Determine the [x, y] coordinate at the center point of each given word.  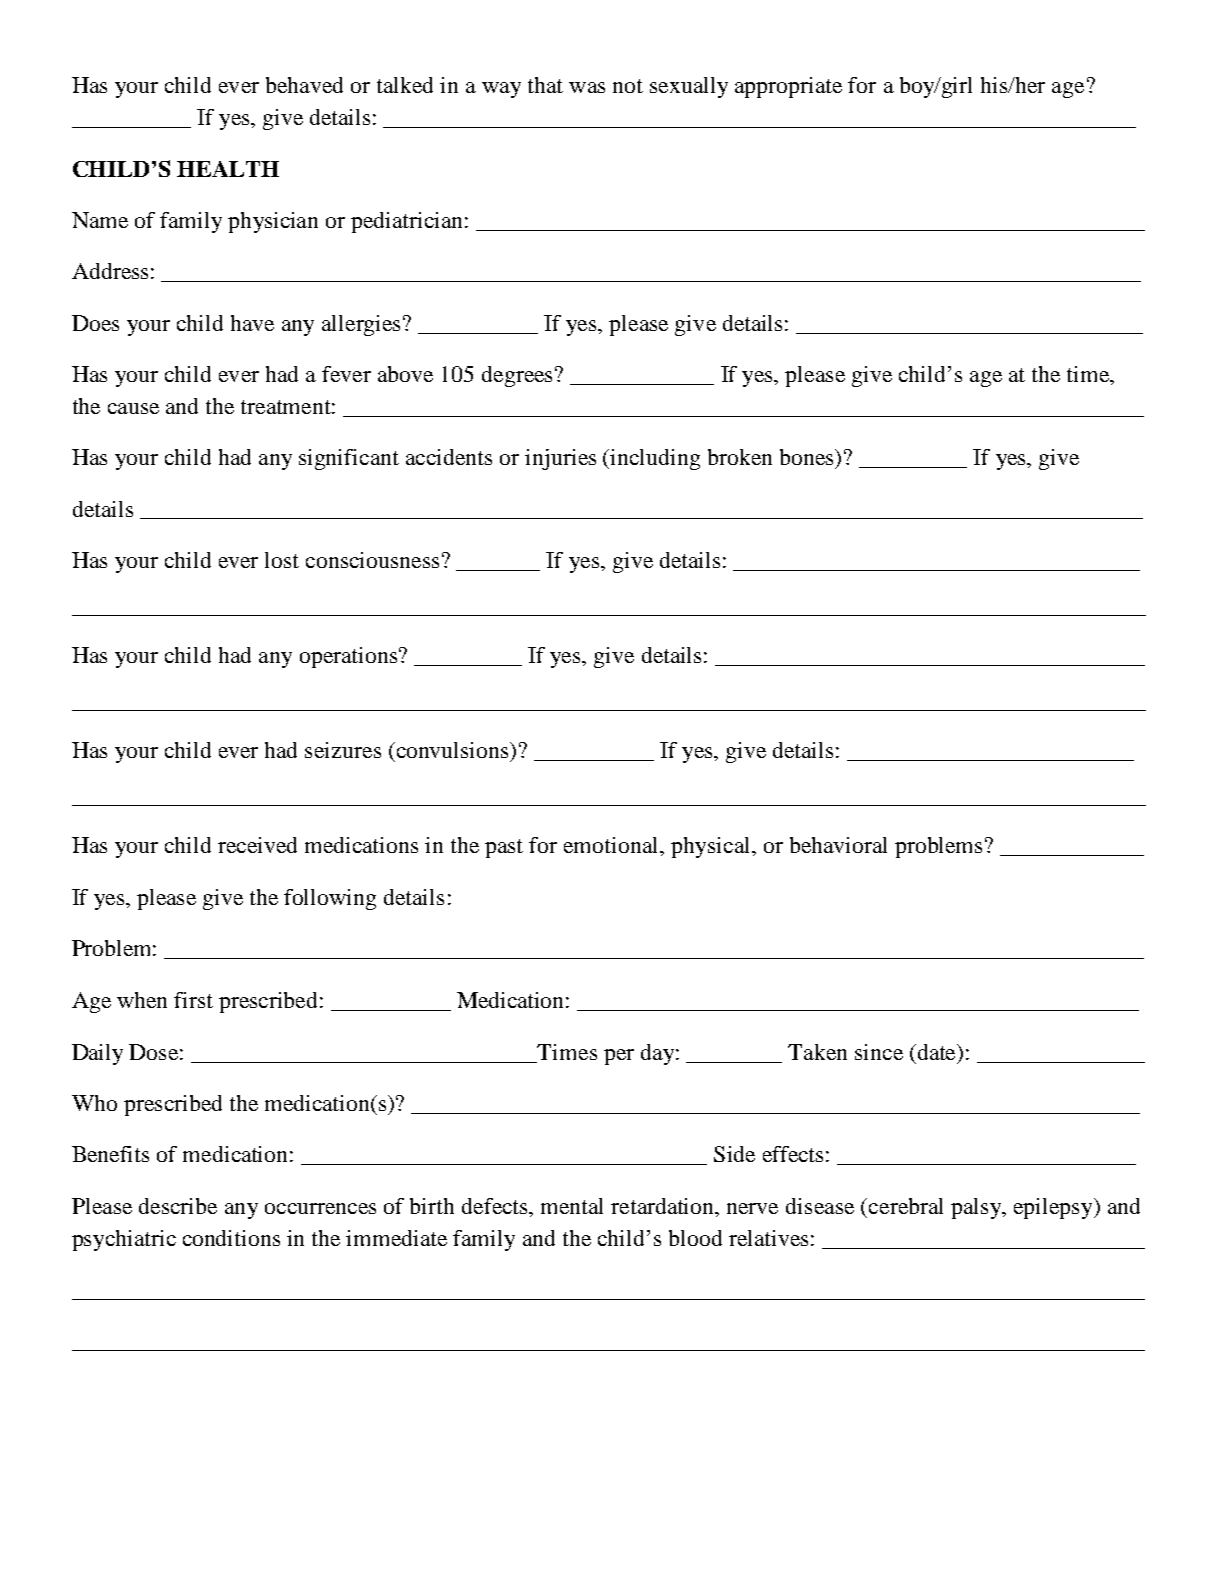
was [587, 87]
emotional [612, 845]
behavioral [838, 845]
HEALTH [228, 169]
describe [178, 1206]
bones [808, 458]
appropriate [788, 87]
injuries [560, 459]
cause [133, 408]
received [257, 845]
